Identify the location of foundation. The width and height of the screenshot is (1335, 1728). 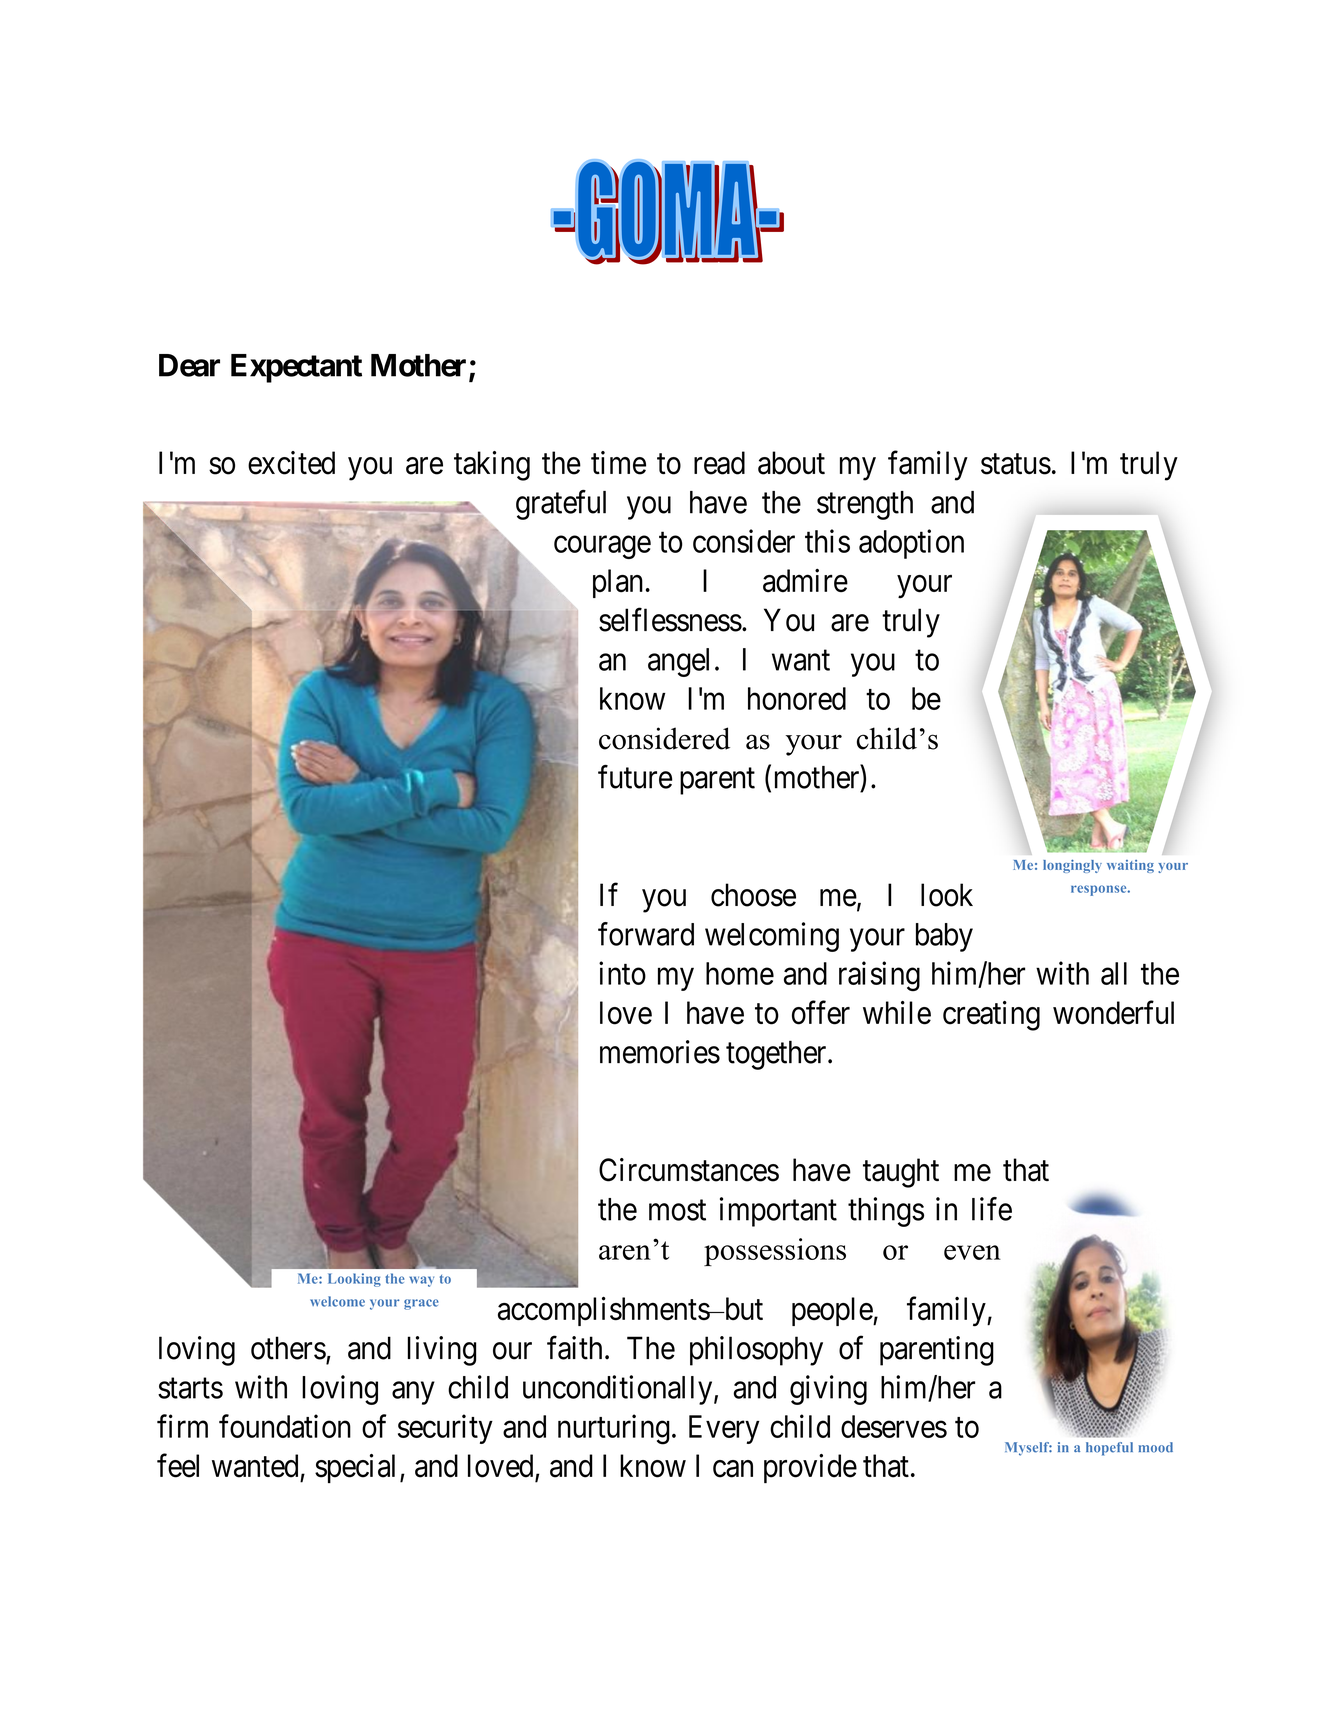
(285, 1426).
